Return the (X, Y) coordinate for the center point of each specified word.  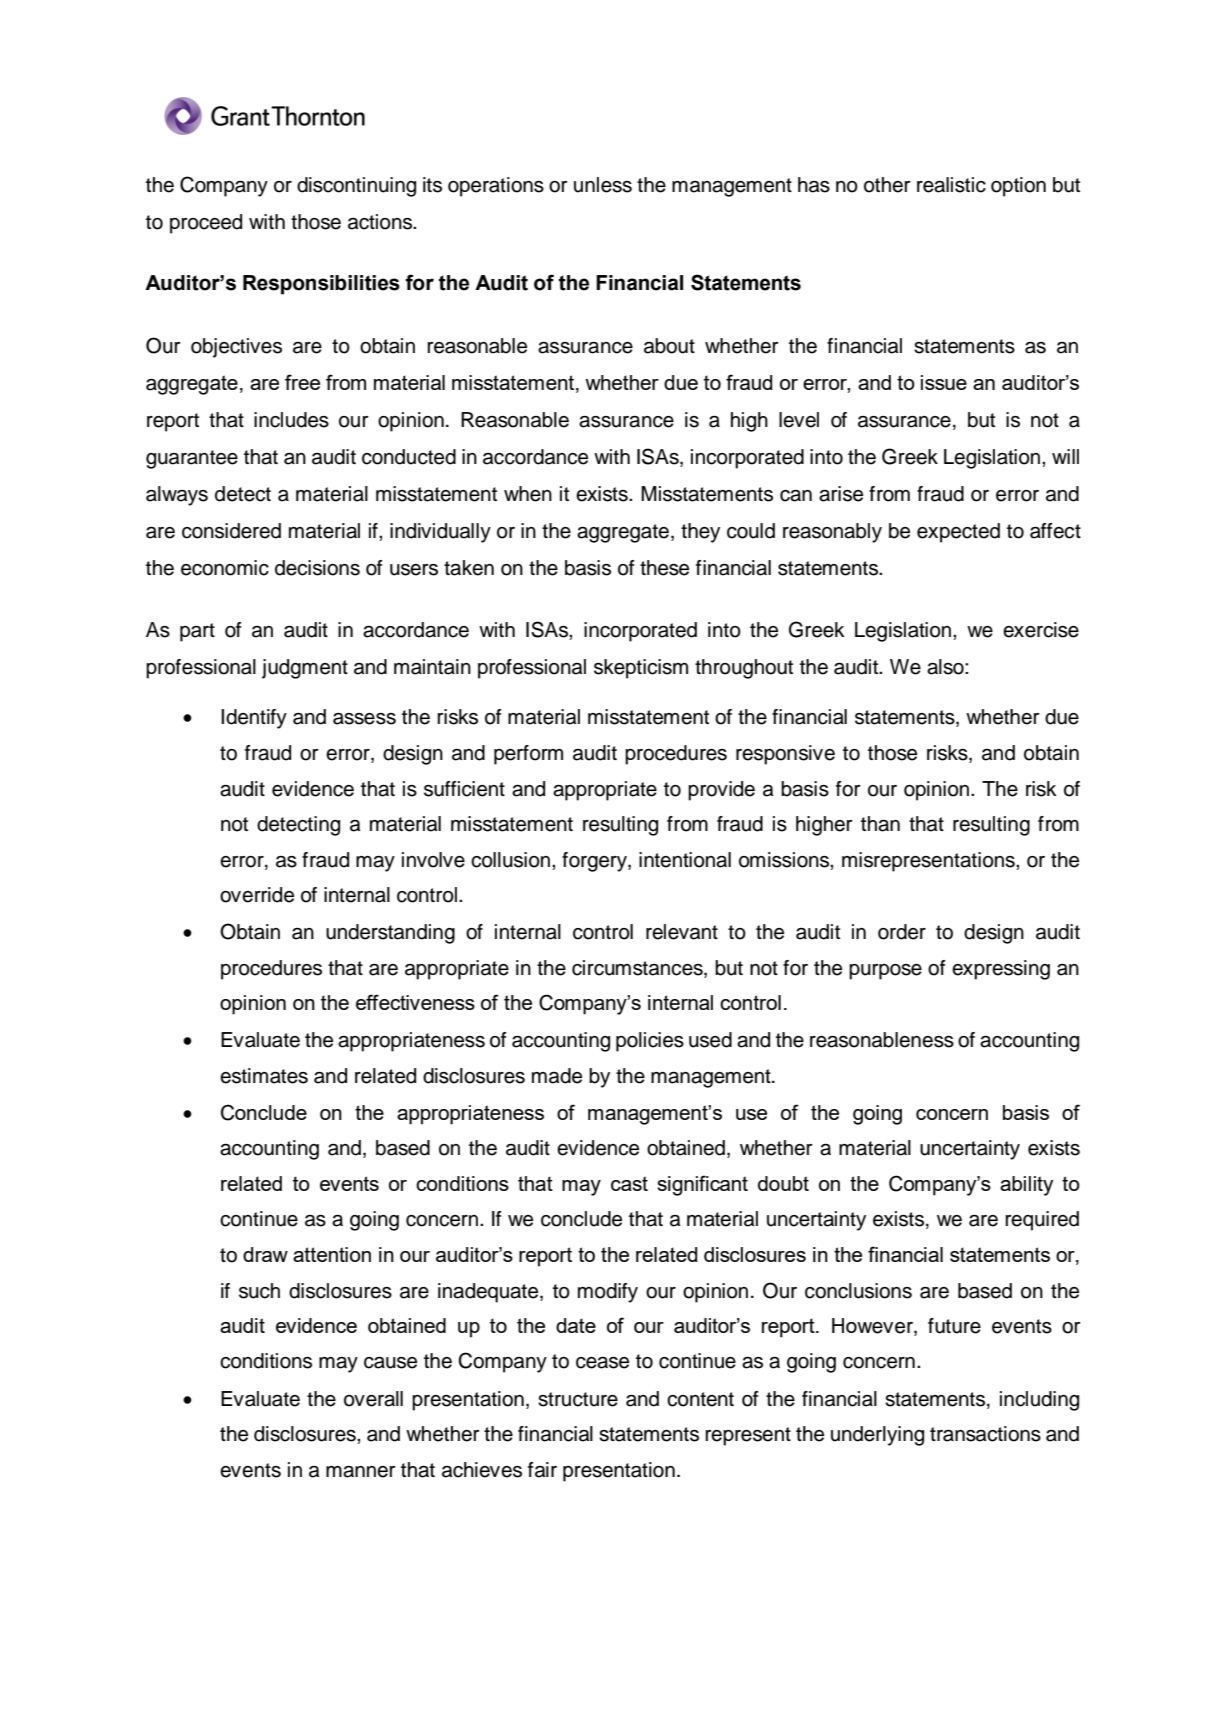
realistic (951, 185)
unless (603, 185)
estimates (264, 1076)
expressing (1001, 970)
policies (650, 1042)
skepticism (641, 669)
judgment (305, 669)
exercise (1041, 630)
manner (361, 1472)
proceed (206, 224)
